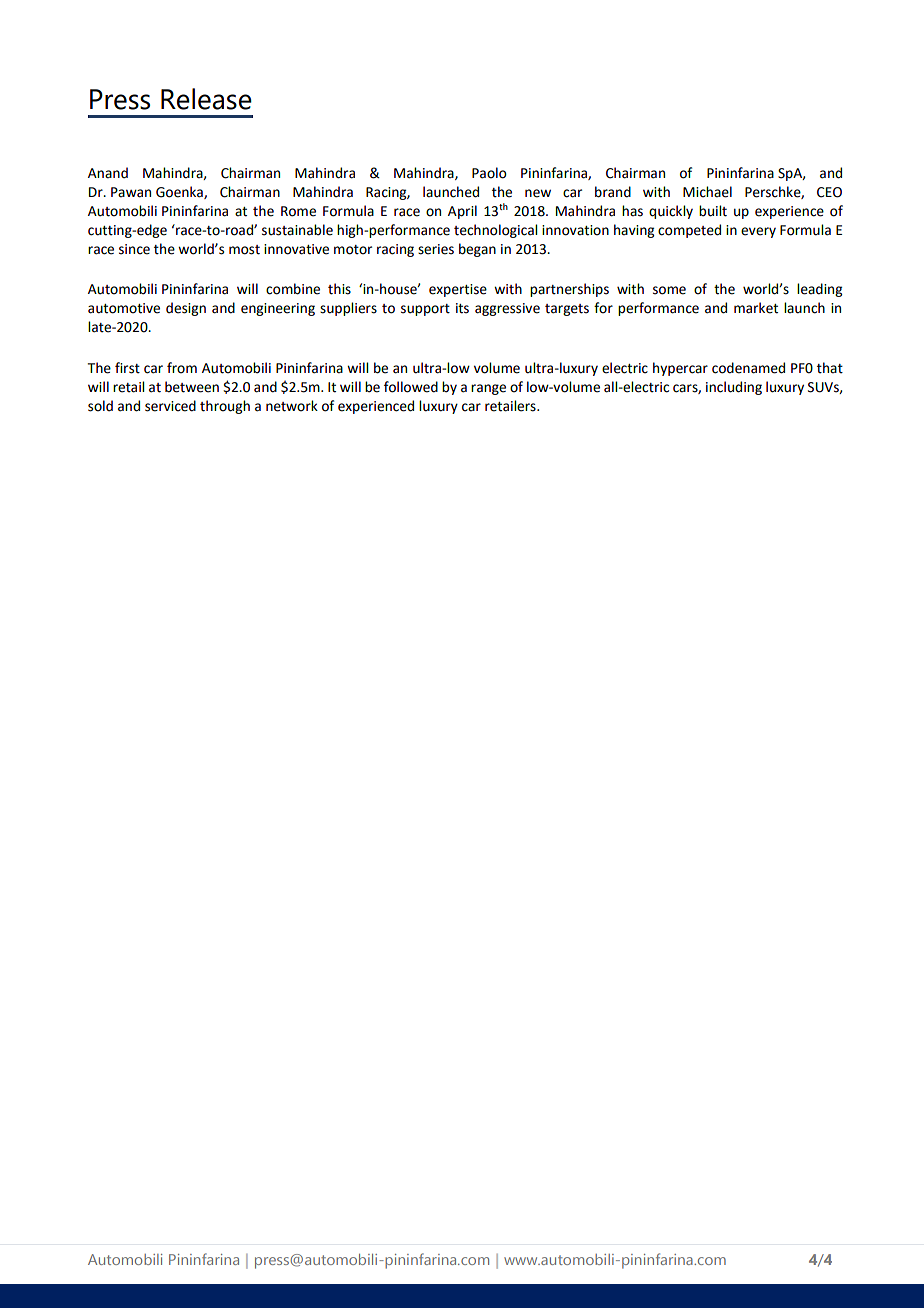 The height and width of the screenshot is (1308, 924). I want to click on built, so click(713, 211).
